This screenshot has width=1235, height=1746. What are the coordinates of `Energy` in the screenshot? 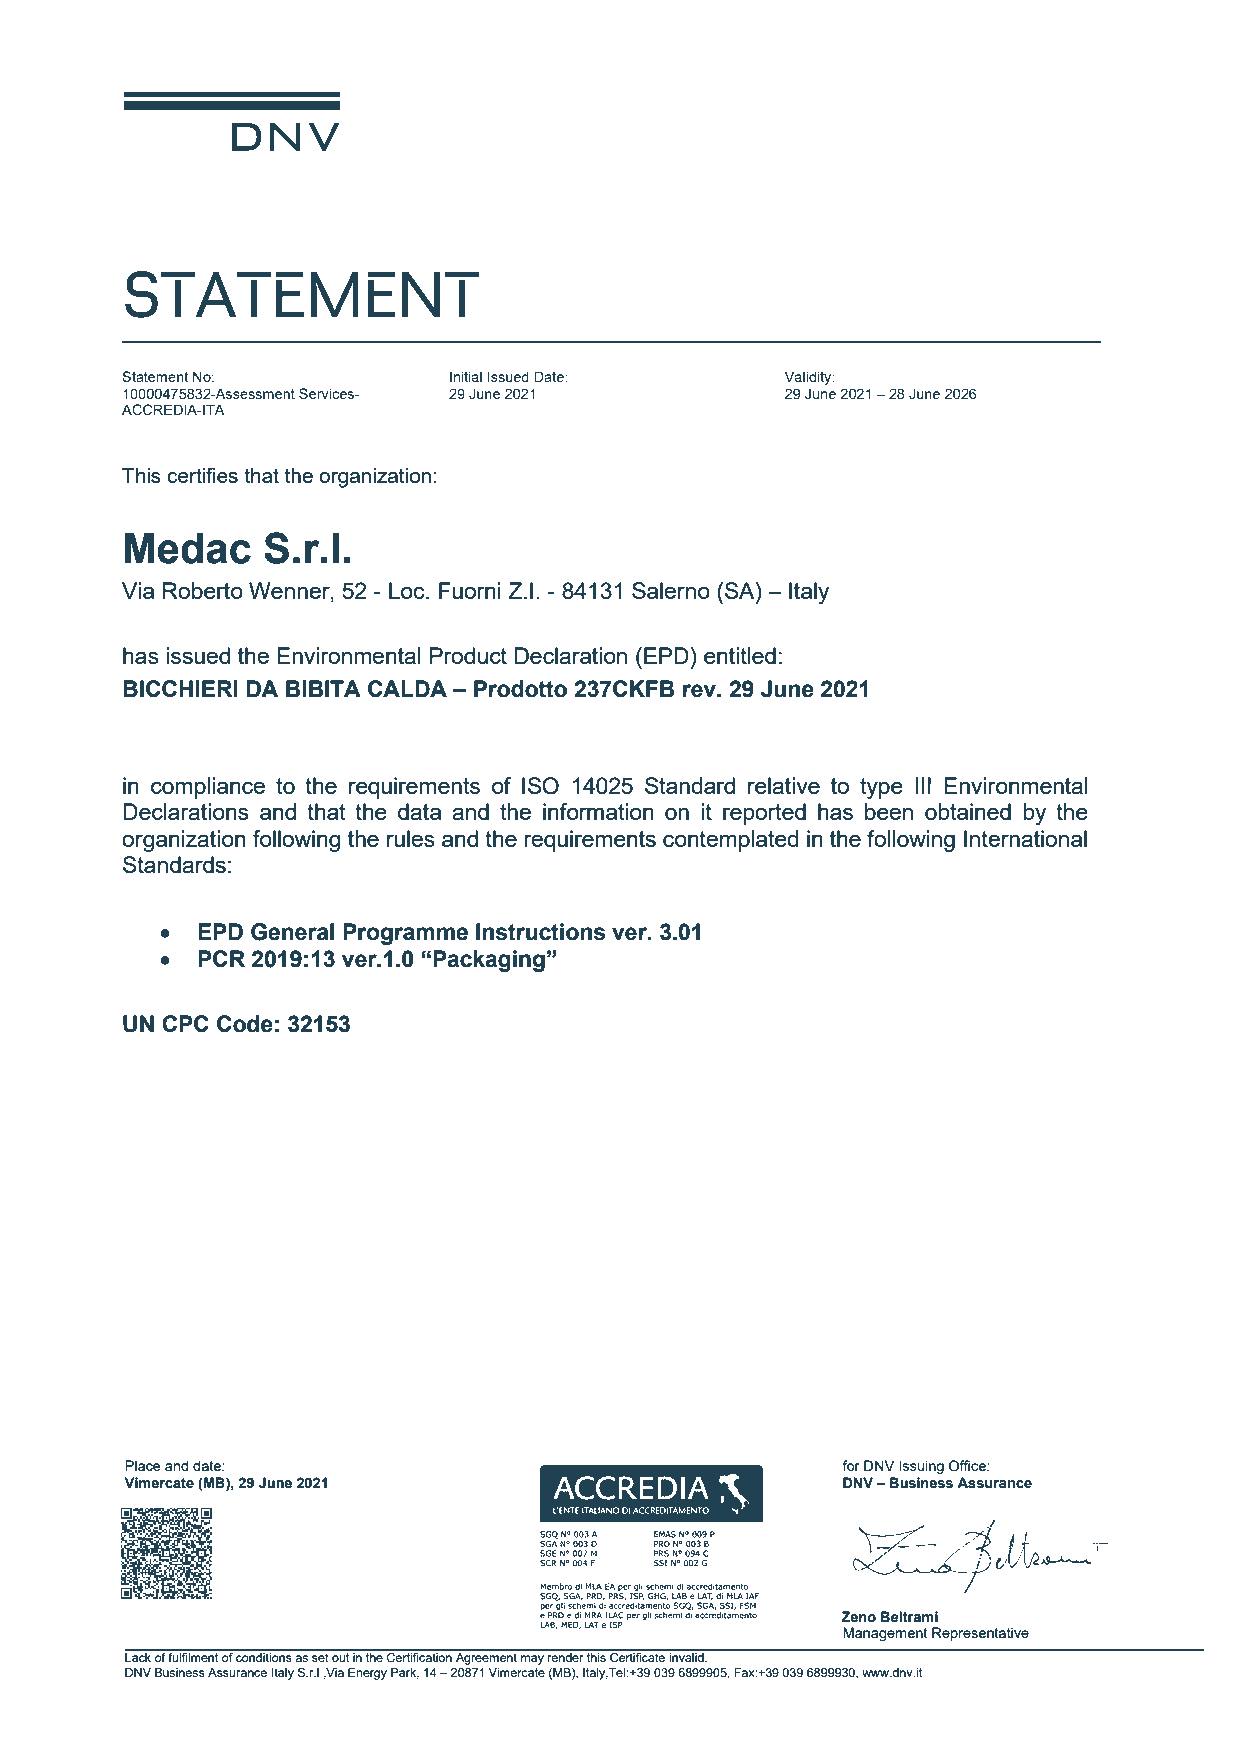 It's located at (367, 1674).
